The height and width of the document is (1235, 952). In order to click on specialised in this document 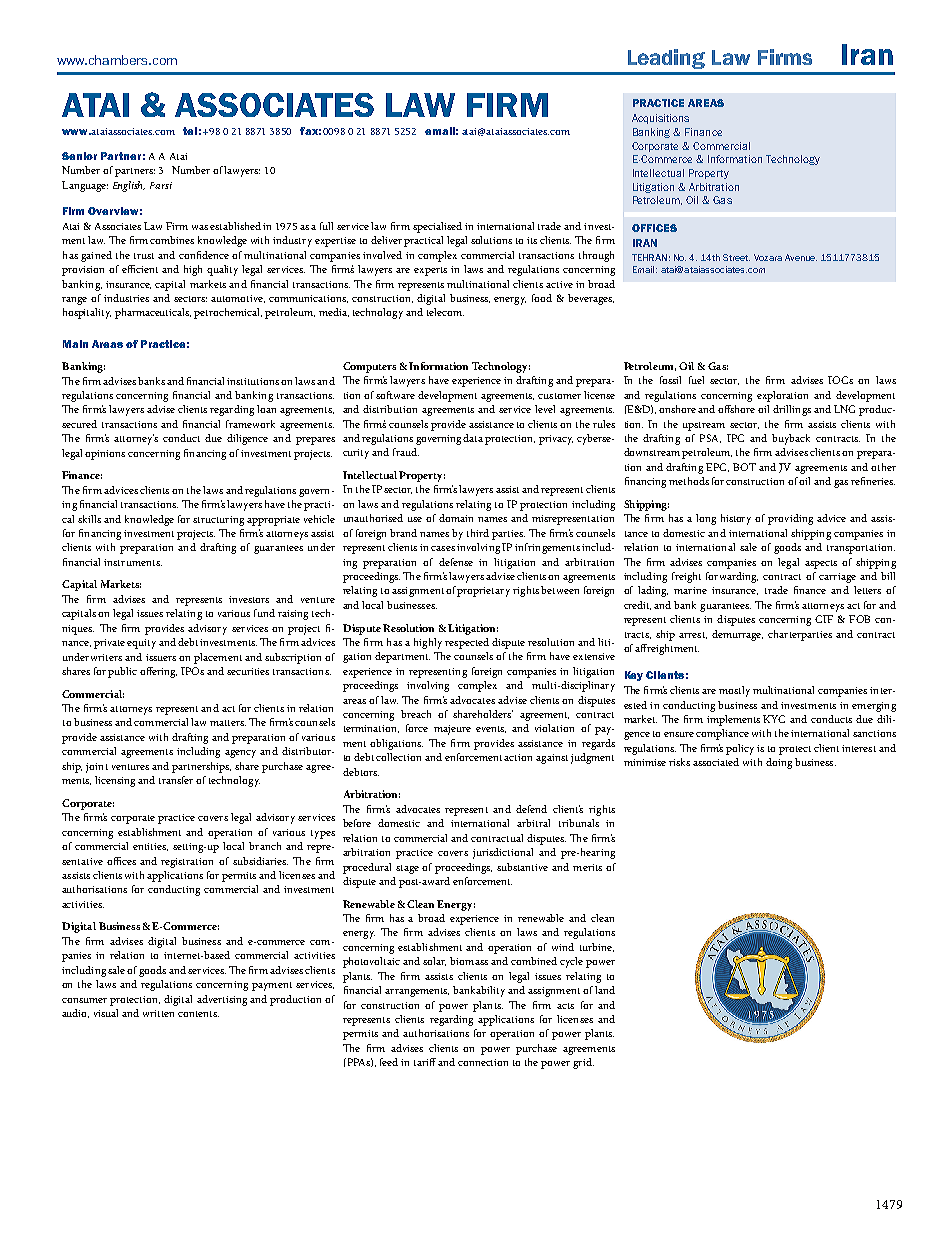, I will do `click(437, 227)`.
